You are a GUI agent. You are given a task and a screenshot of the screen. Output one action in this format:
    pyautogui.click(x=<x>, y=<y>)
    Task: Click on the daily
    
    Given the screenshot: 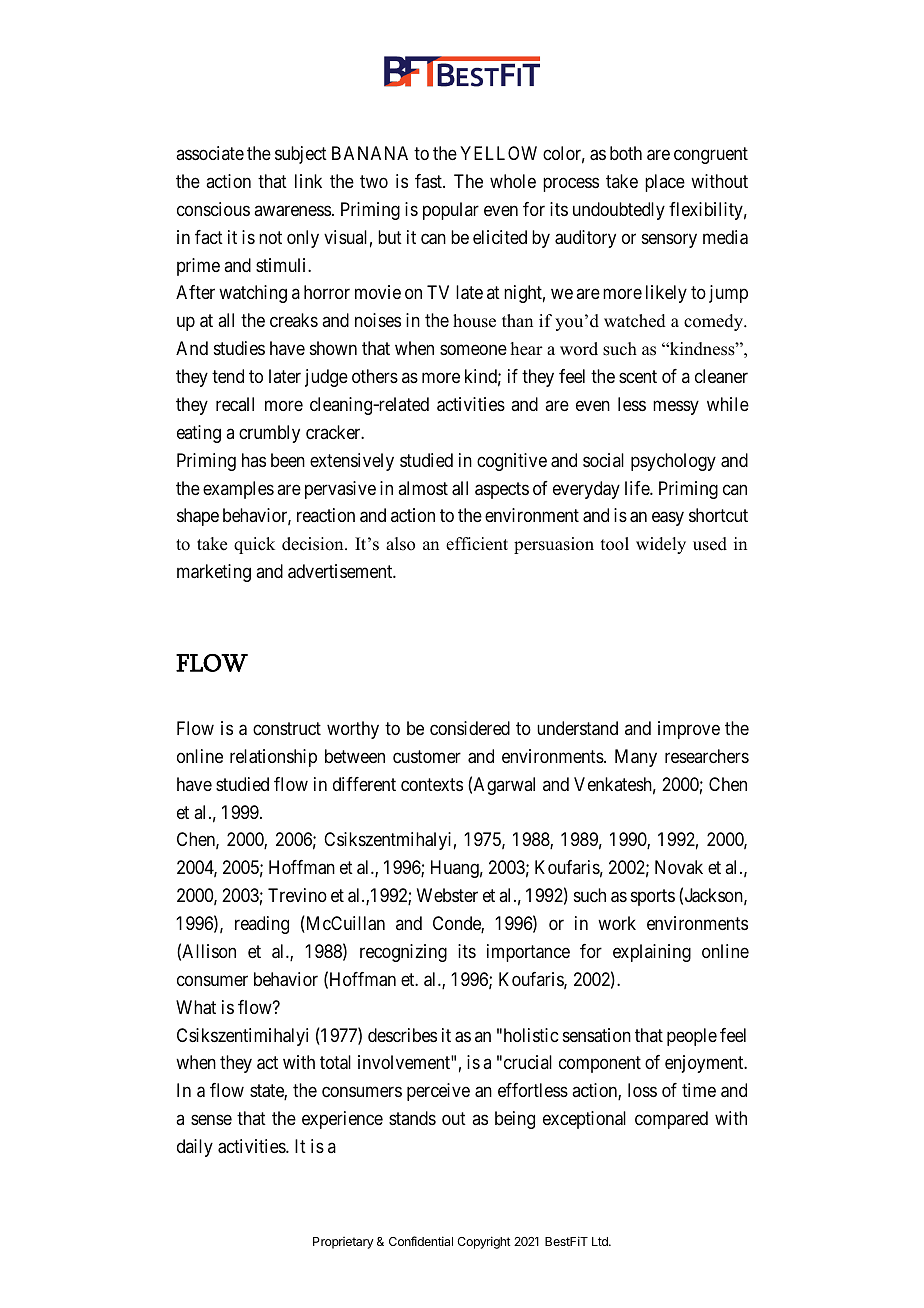 What is the action you would take?
    pyautogui.click(x=195, y=1148)
